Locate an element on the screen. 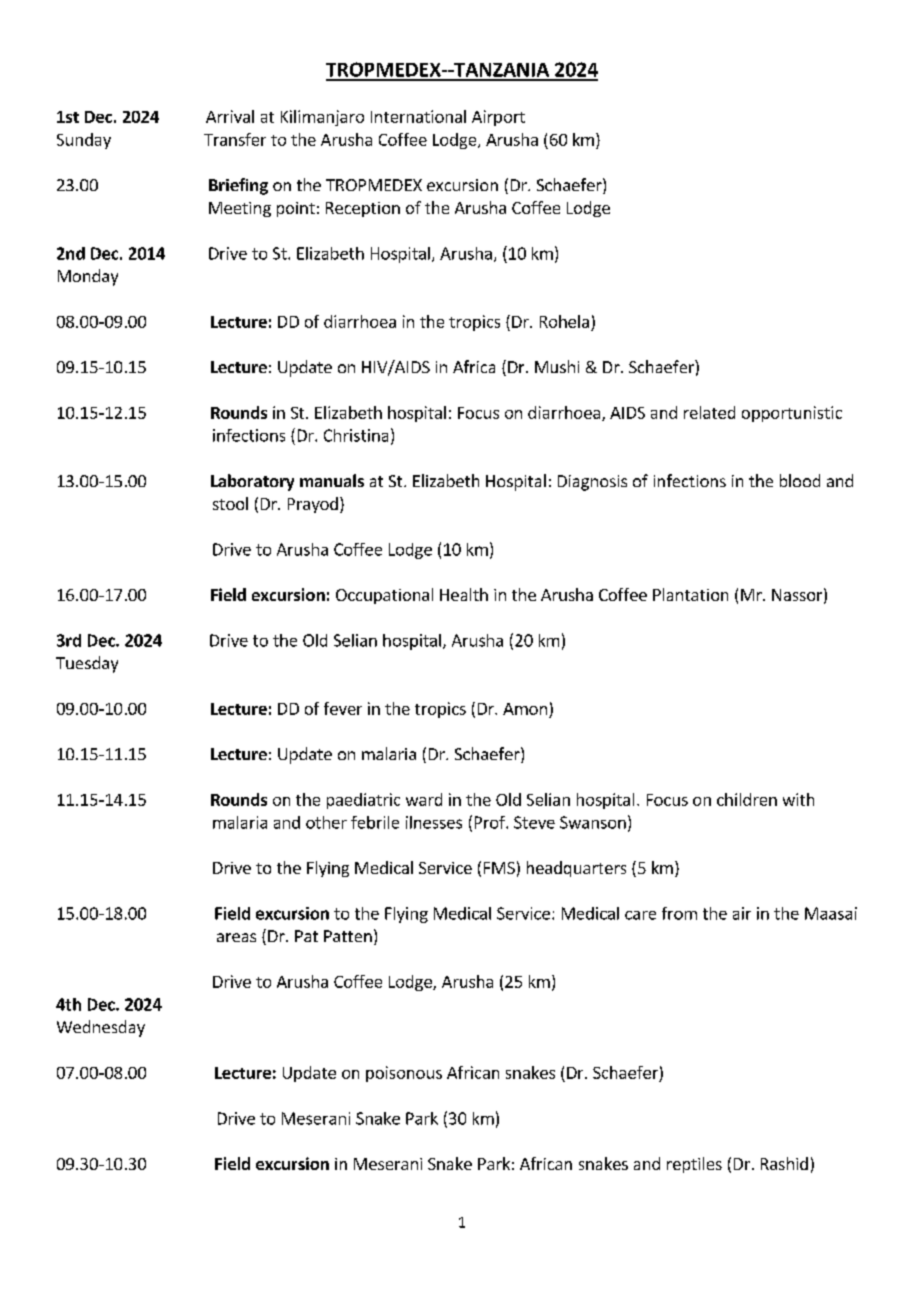 The width and height of the screenshot is (924, 1308). Transfer is located at coordinates (235, 139).
